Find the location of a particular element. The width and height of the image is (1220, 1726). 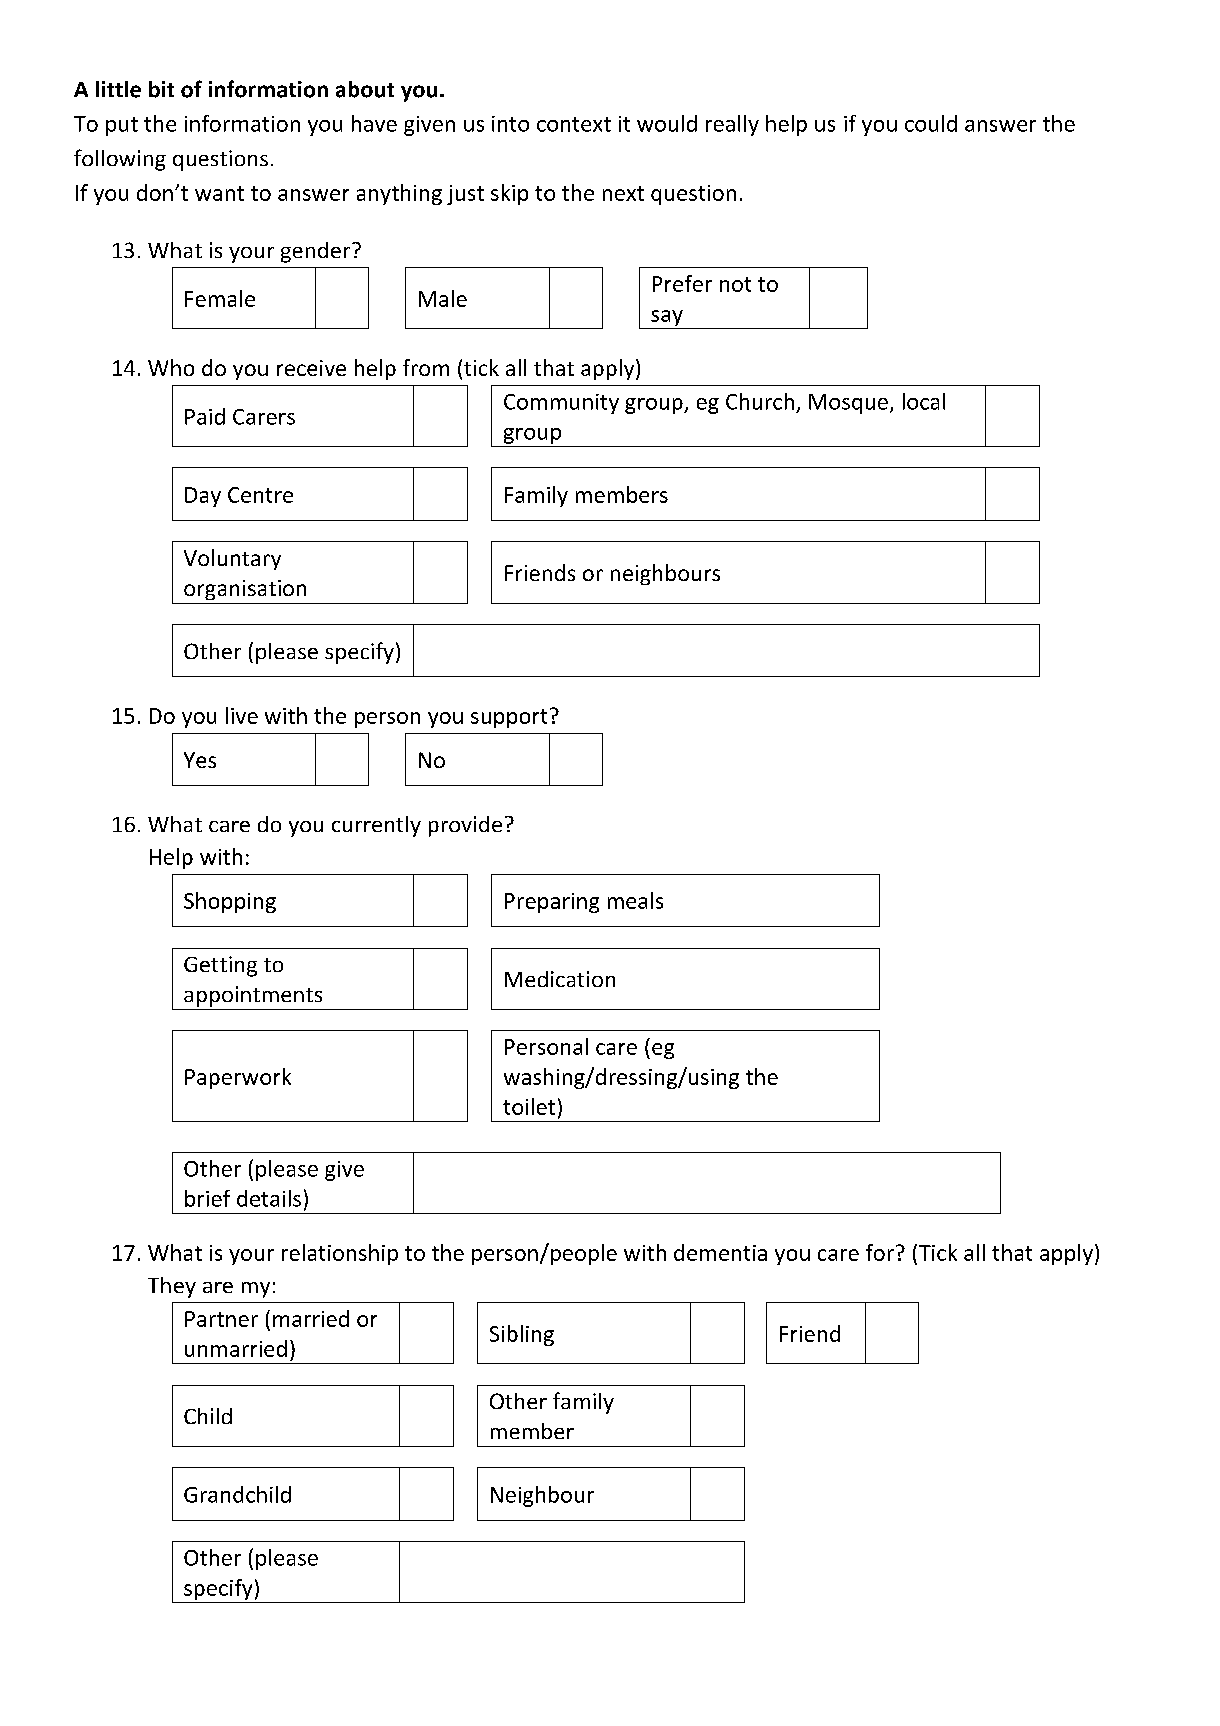

appointments is located at coordinates (253, 996).
